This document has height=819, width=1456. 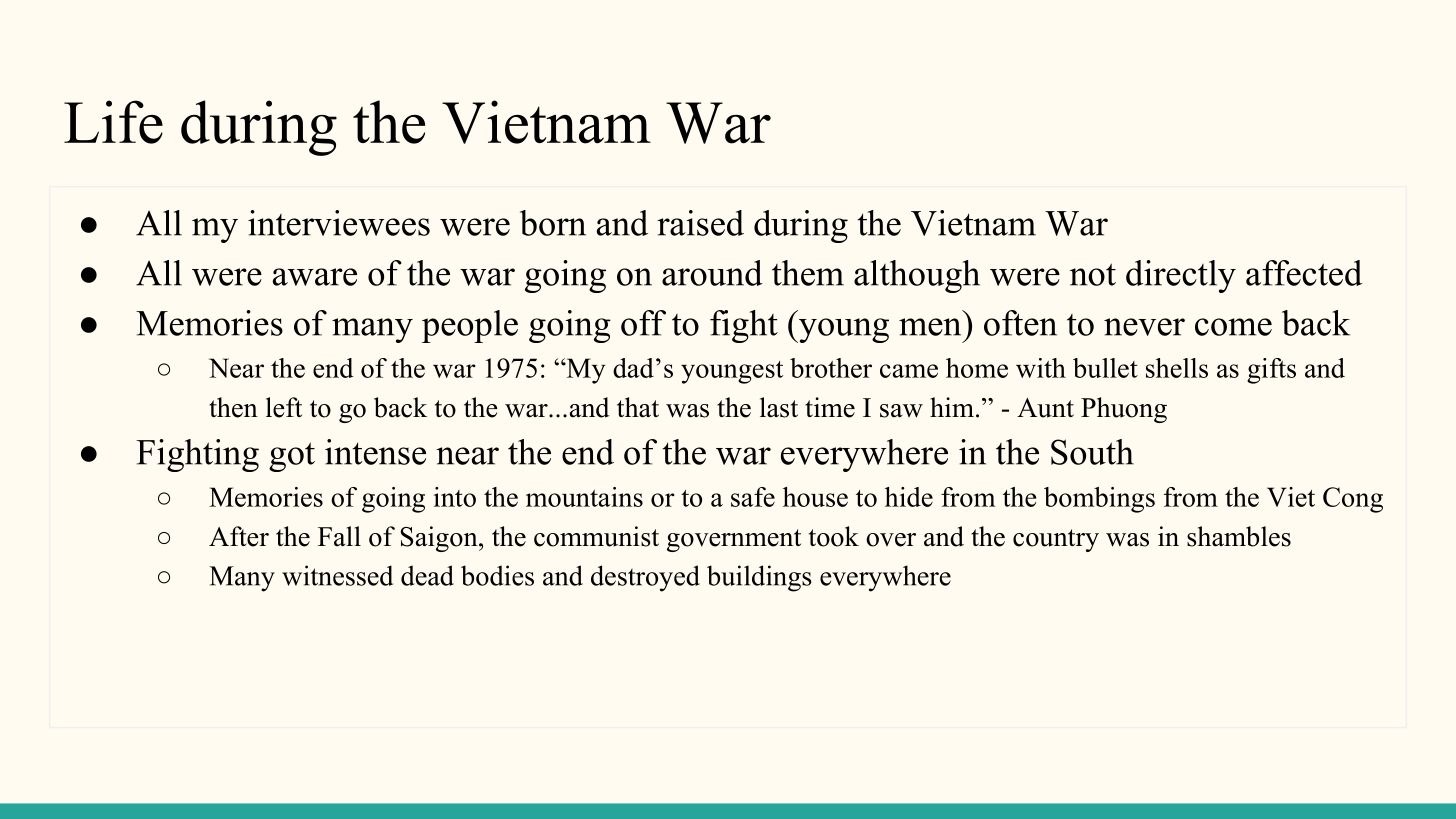 What do you see at coordinates (1304, 273) in the document?
I see `affected` at bounding box center [1304, 273].
